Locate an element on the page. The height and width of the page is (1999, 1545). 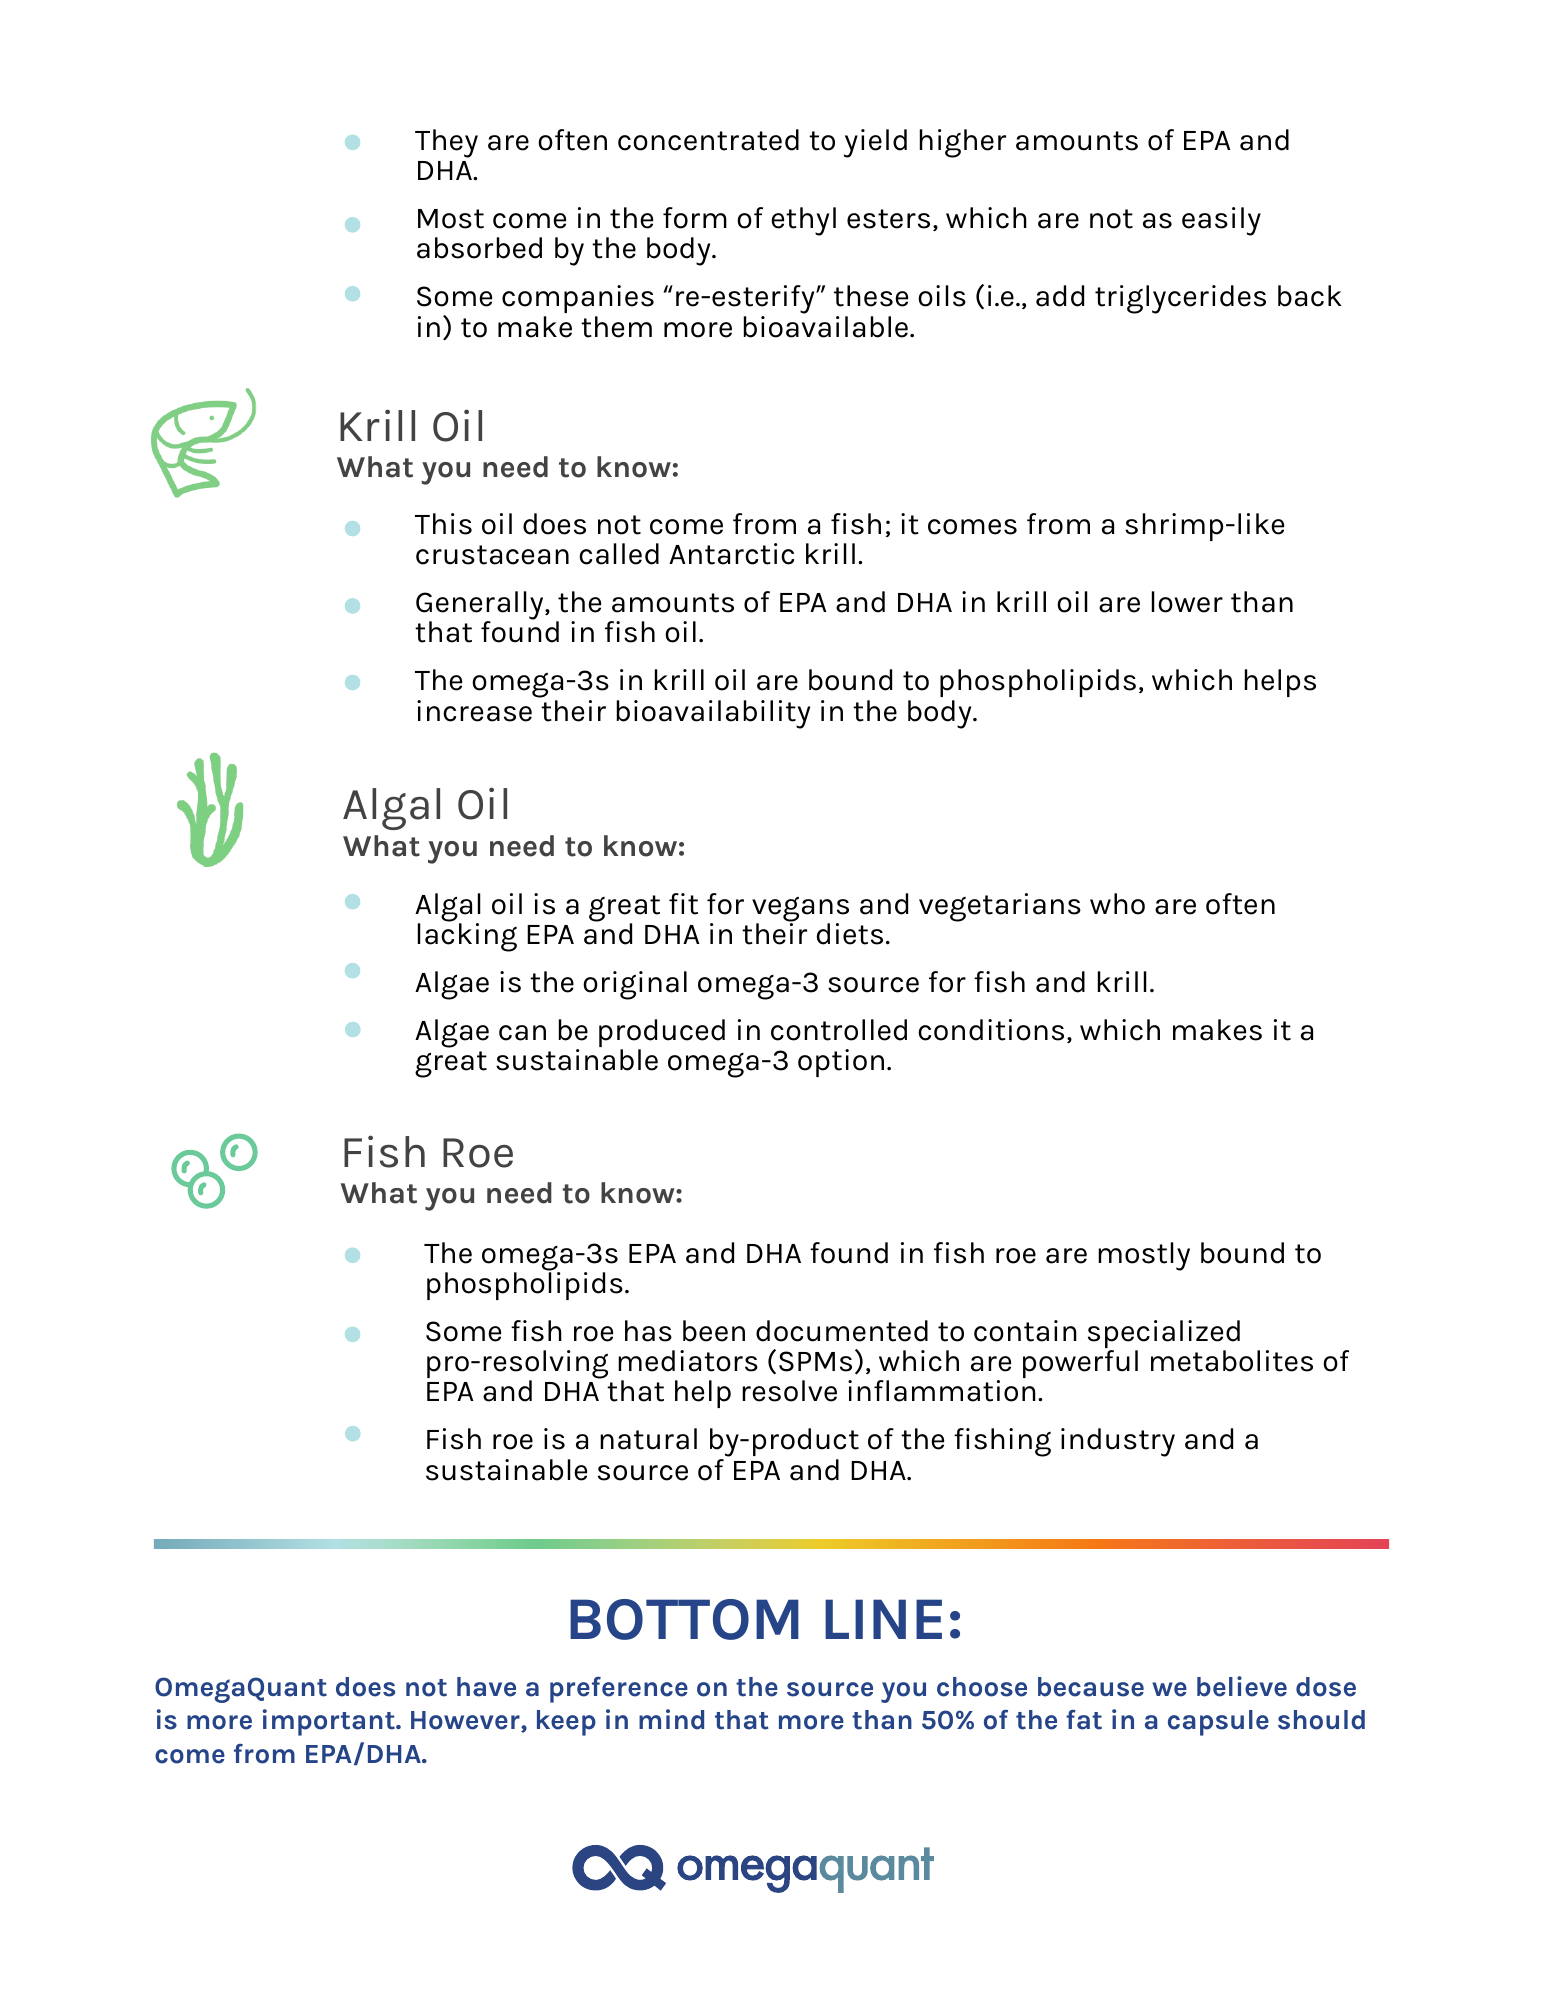
have is located at coordinates (486, 1687).
